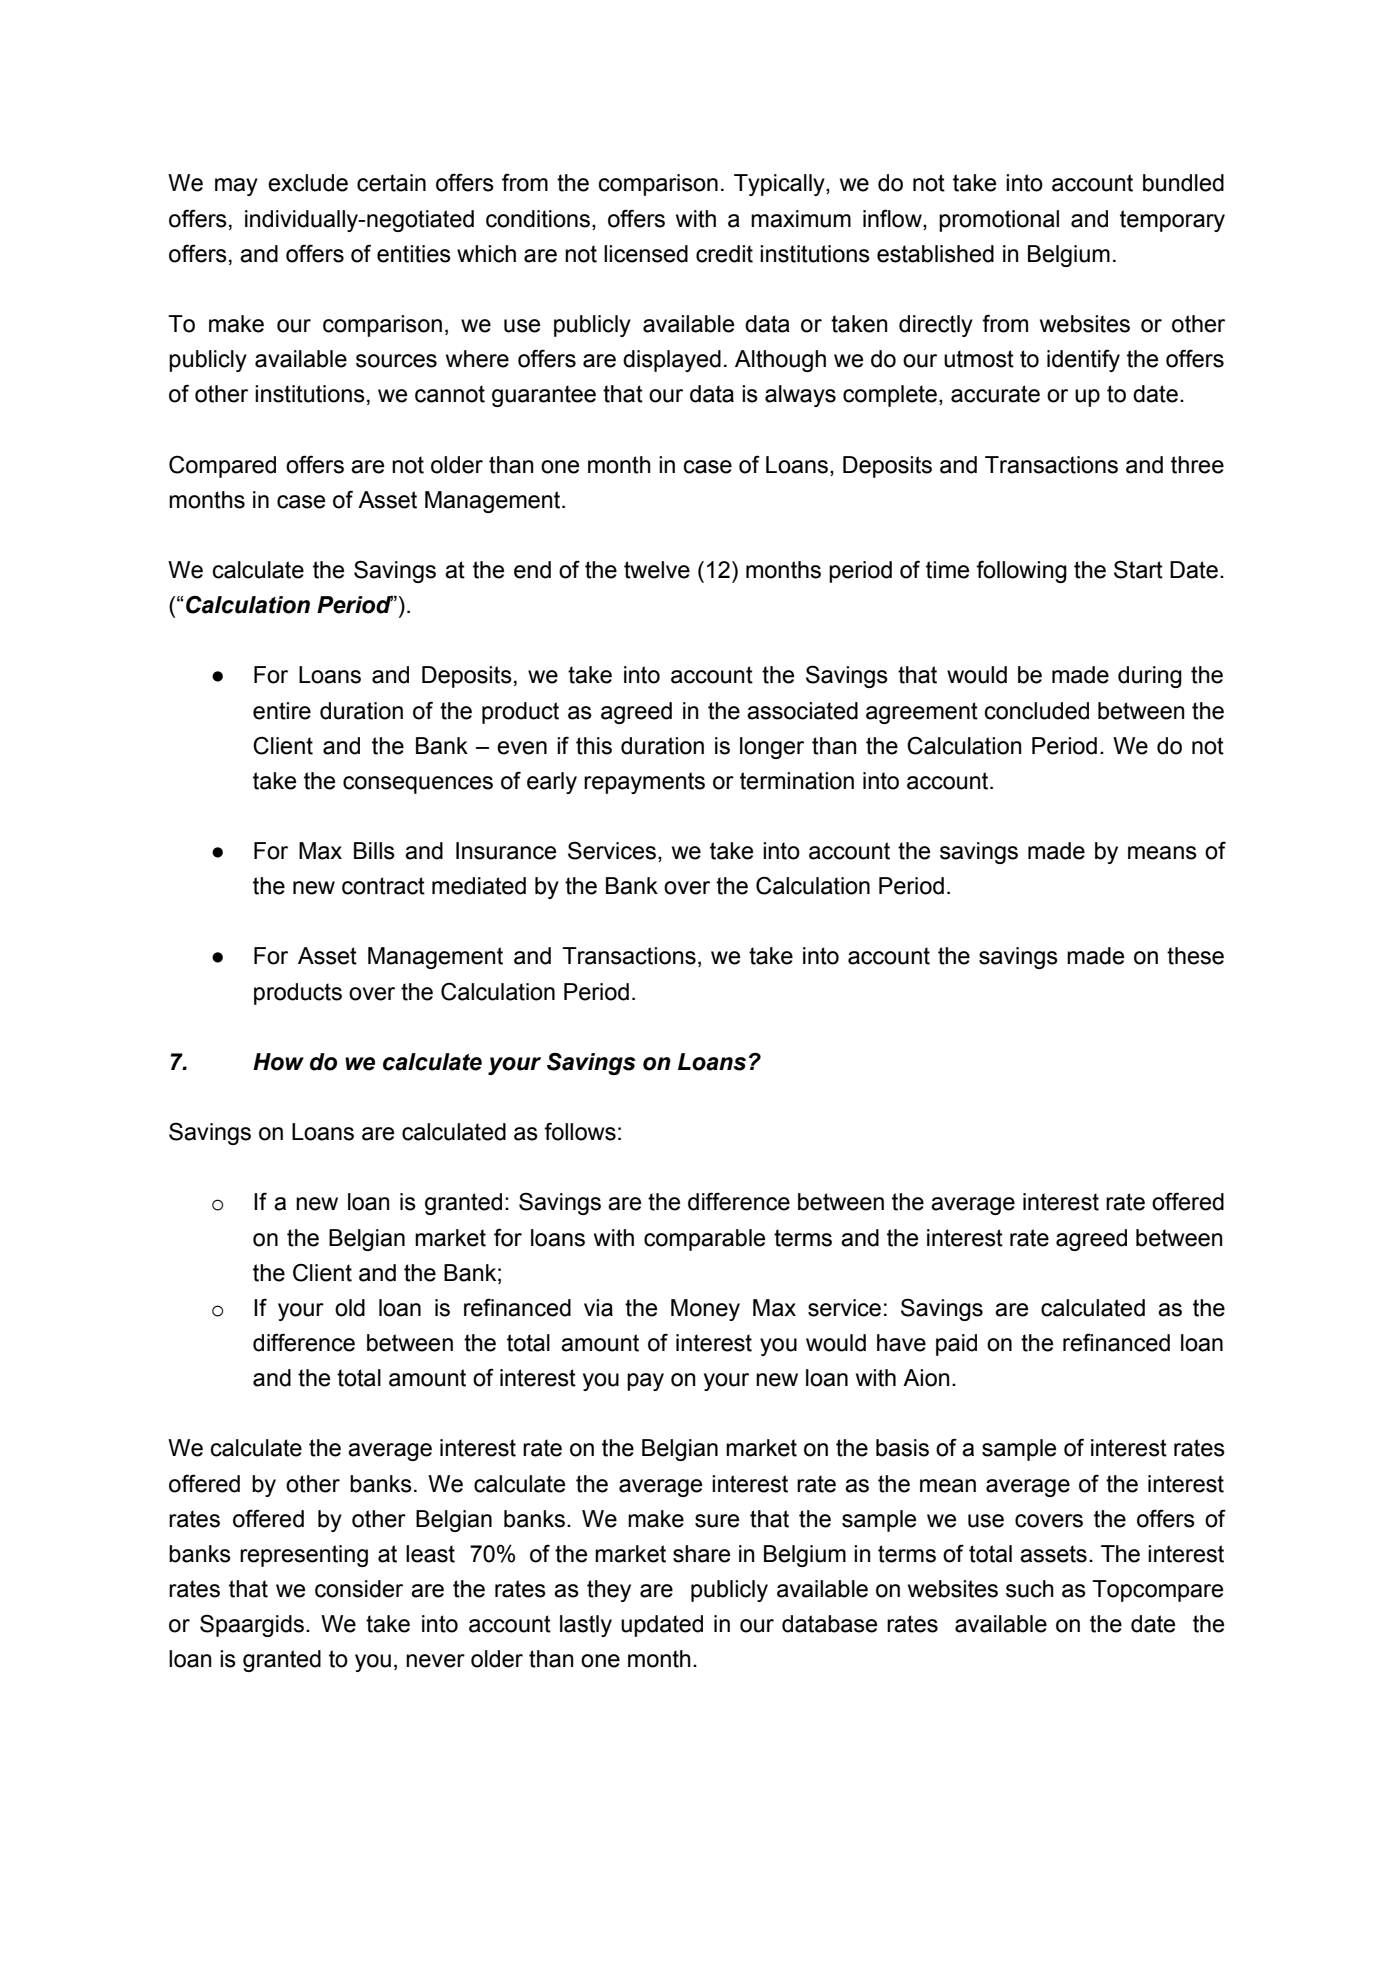  Describe the element at coordinates (1138, 569) in the screenshot. I see `Start` at that location.
